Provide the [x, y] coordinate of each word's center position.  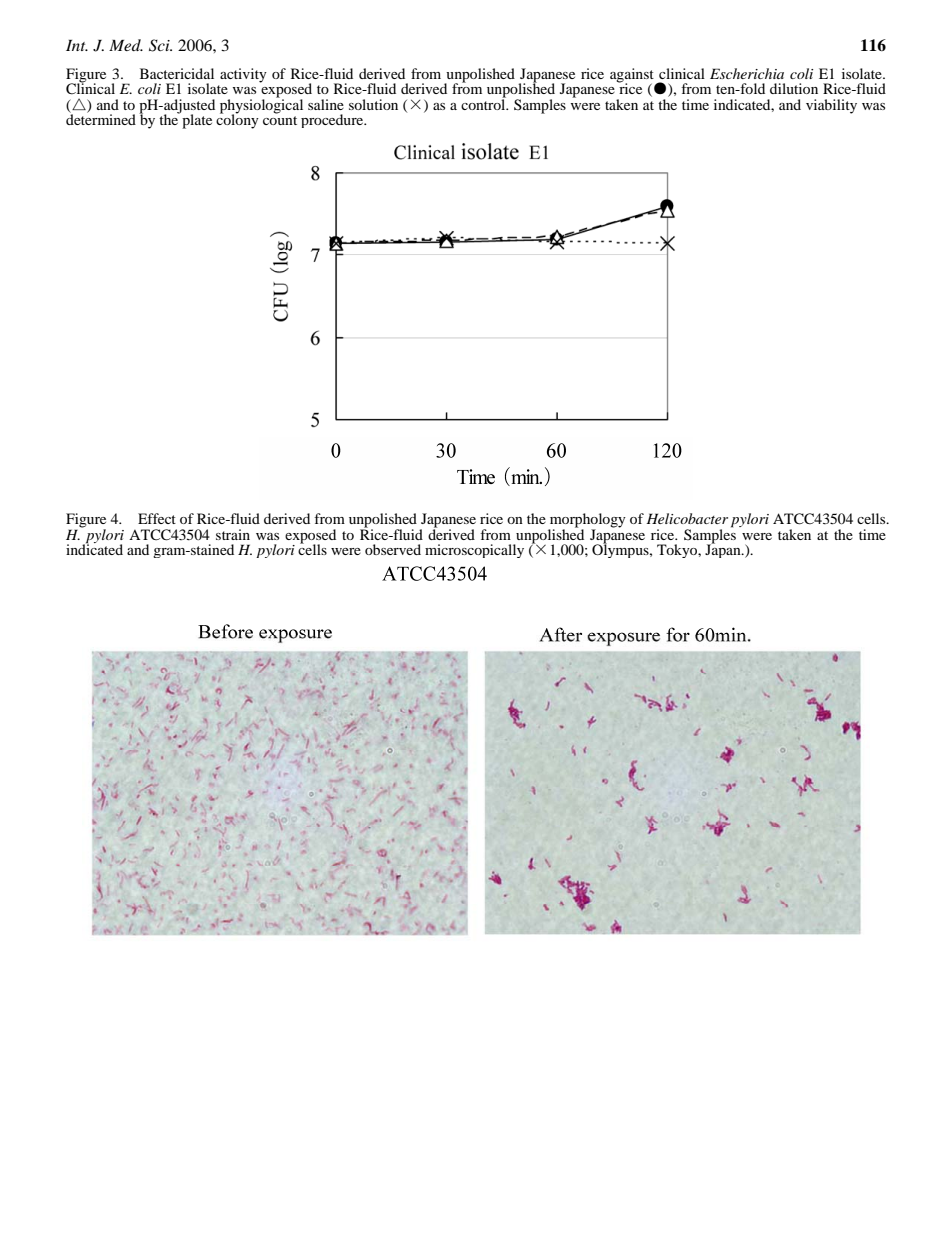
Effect [157, 518]
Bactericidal [177, 73]
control [484, 103]
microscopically [474, 551]
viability [831, 106]
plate [196, 120]
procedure [333, 121]
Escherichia [747, 73]
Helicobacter [687, 518]
